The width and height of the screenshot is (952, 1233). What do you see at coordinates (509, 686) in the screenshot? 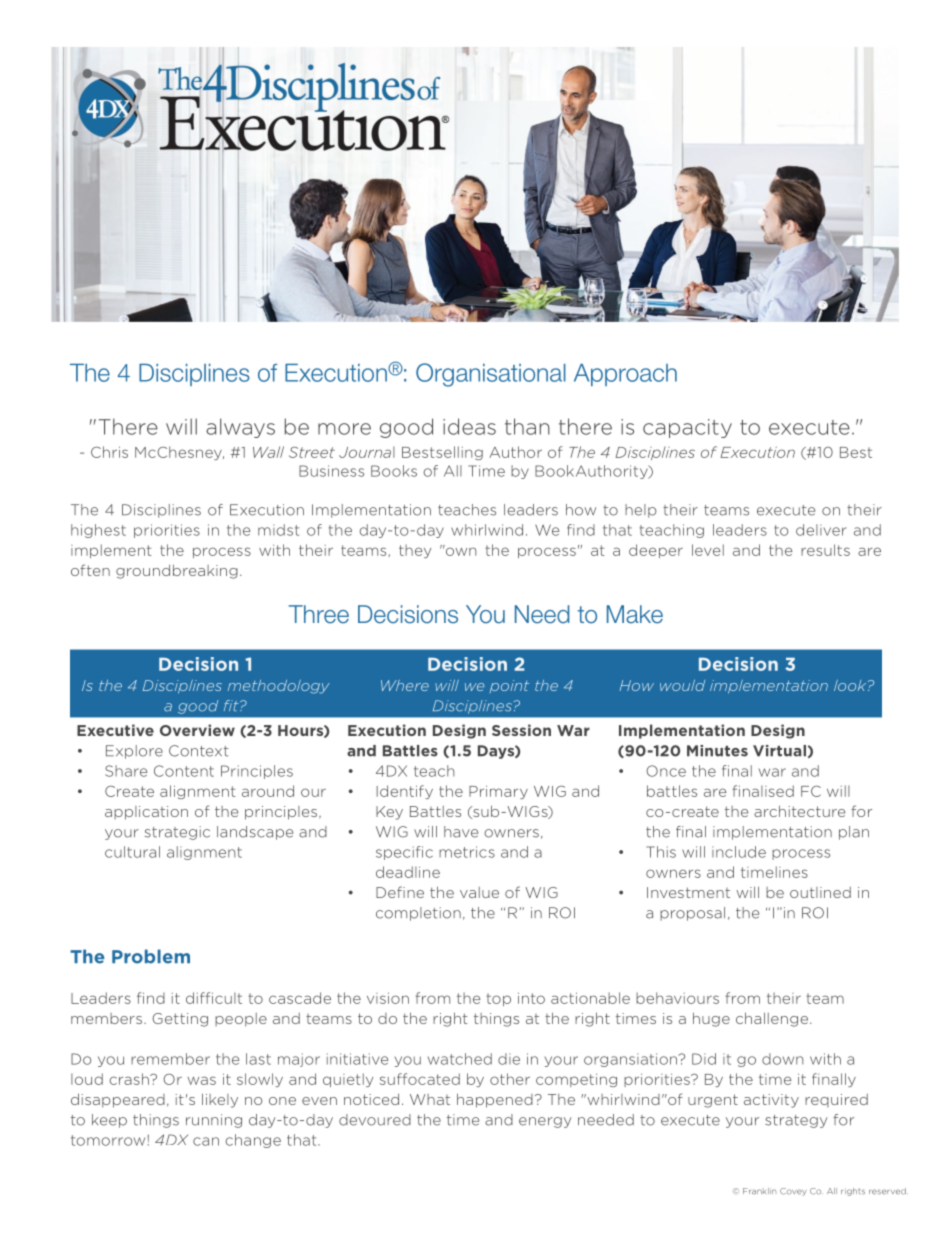
I see `point` at bounding box center [509, 686].
